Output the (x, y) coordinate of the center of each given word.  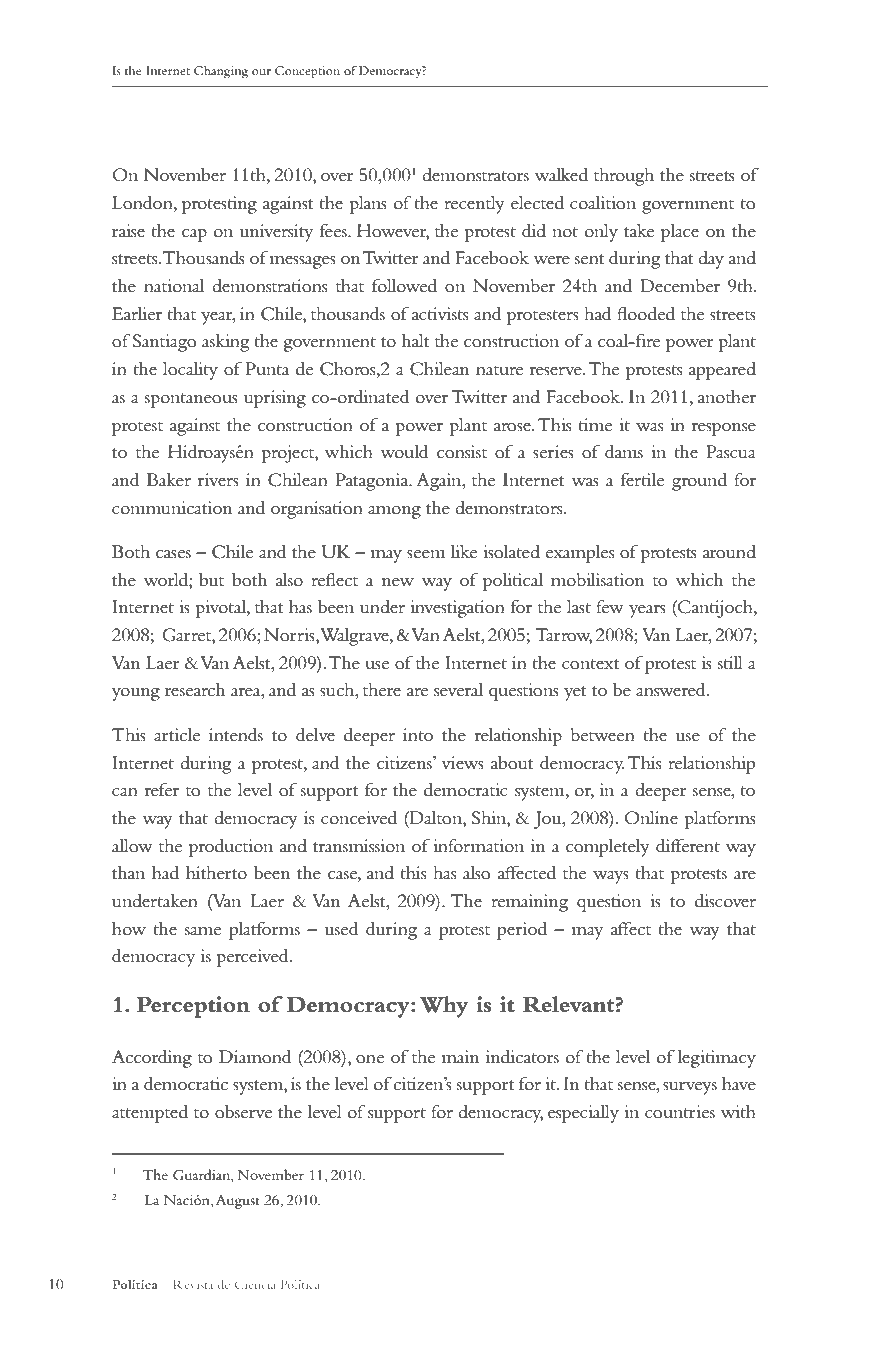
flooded (646, 314)
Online (651, 818)
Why (443, 1007)
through (624, 177)
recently (474, 205)
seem (426, 554)
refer (162, 789)
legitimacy (716, 1059)
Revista (193, 1284)
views (462, 763)
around (729, 552)
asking (226, 343)
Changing (221, 72)
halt (416, 340)
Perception (193, 1007)
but (211, 580)
